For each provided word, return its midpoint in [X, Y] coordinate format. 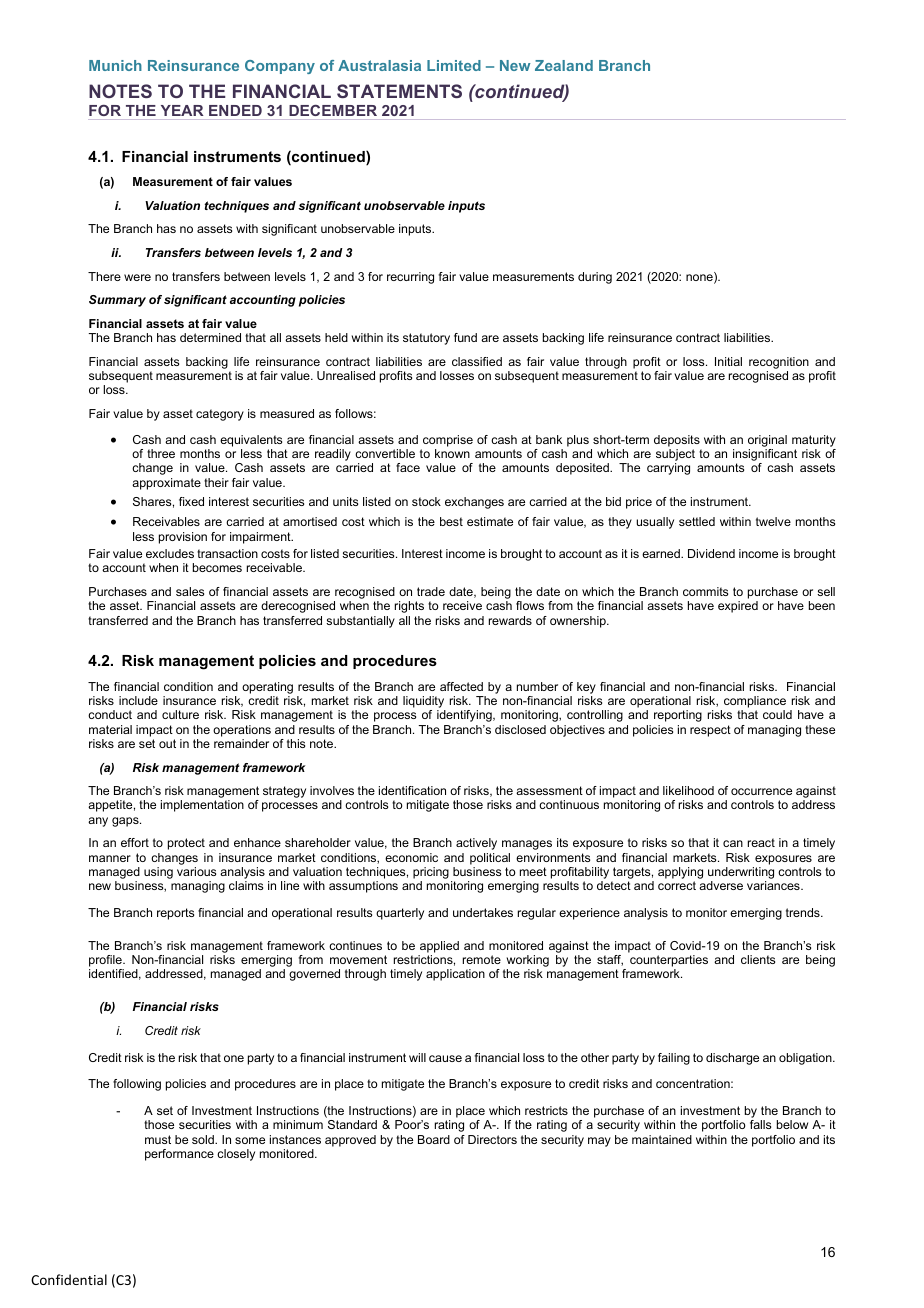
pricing [431, 874]
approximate [166, 484]
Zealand [564, 65]
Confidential [69, 1279]
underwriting [741, 874]
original [767, 441]
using [158, 873]
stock [426, 501]
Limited [454, 65]
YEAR [182, 110]
